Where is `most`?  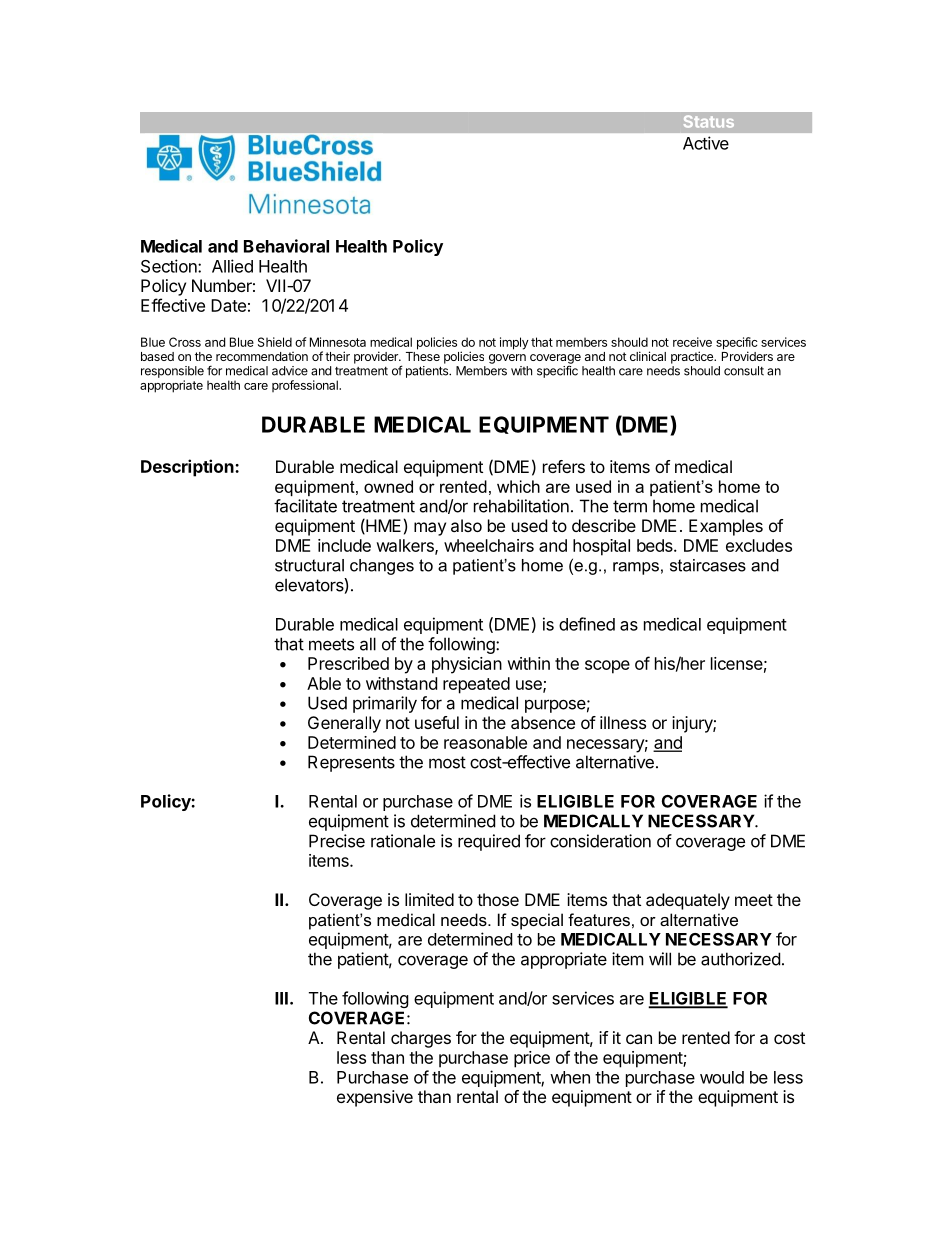
most is located at coordinates (447, 762).
